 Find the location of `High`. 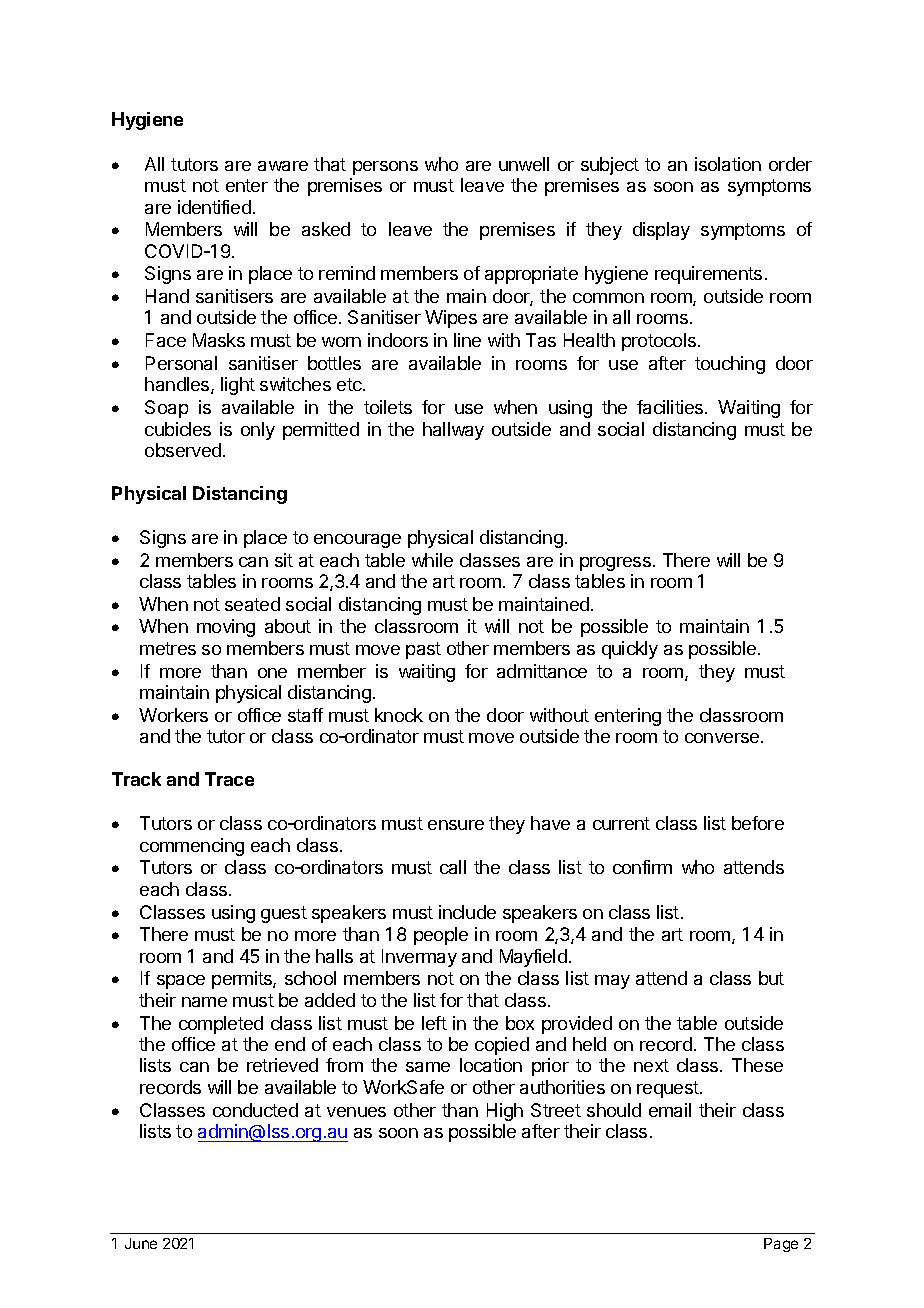

High is located at coordinates (505, 1112).
